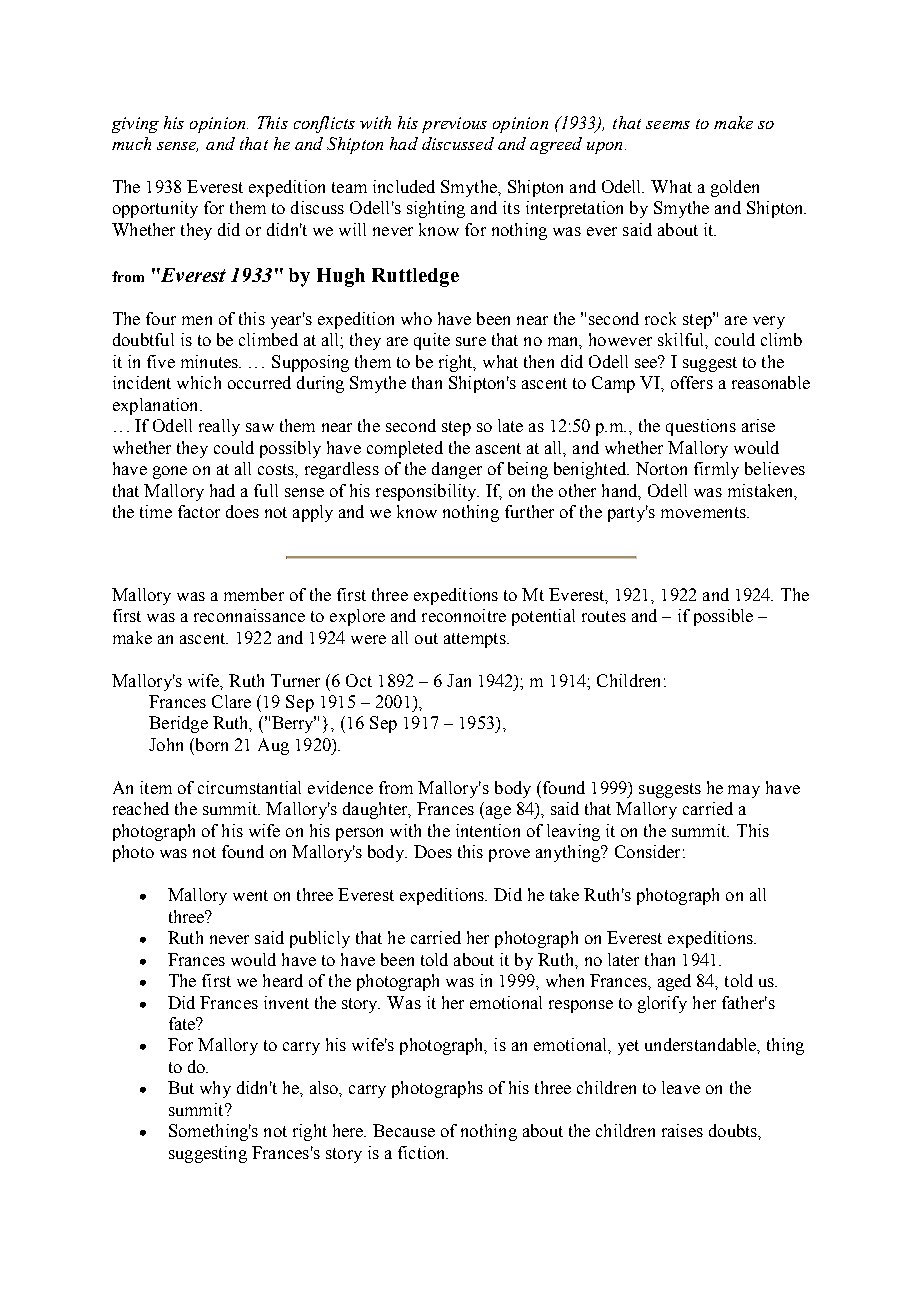  I want to click on attempts, so click(476, 640).
